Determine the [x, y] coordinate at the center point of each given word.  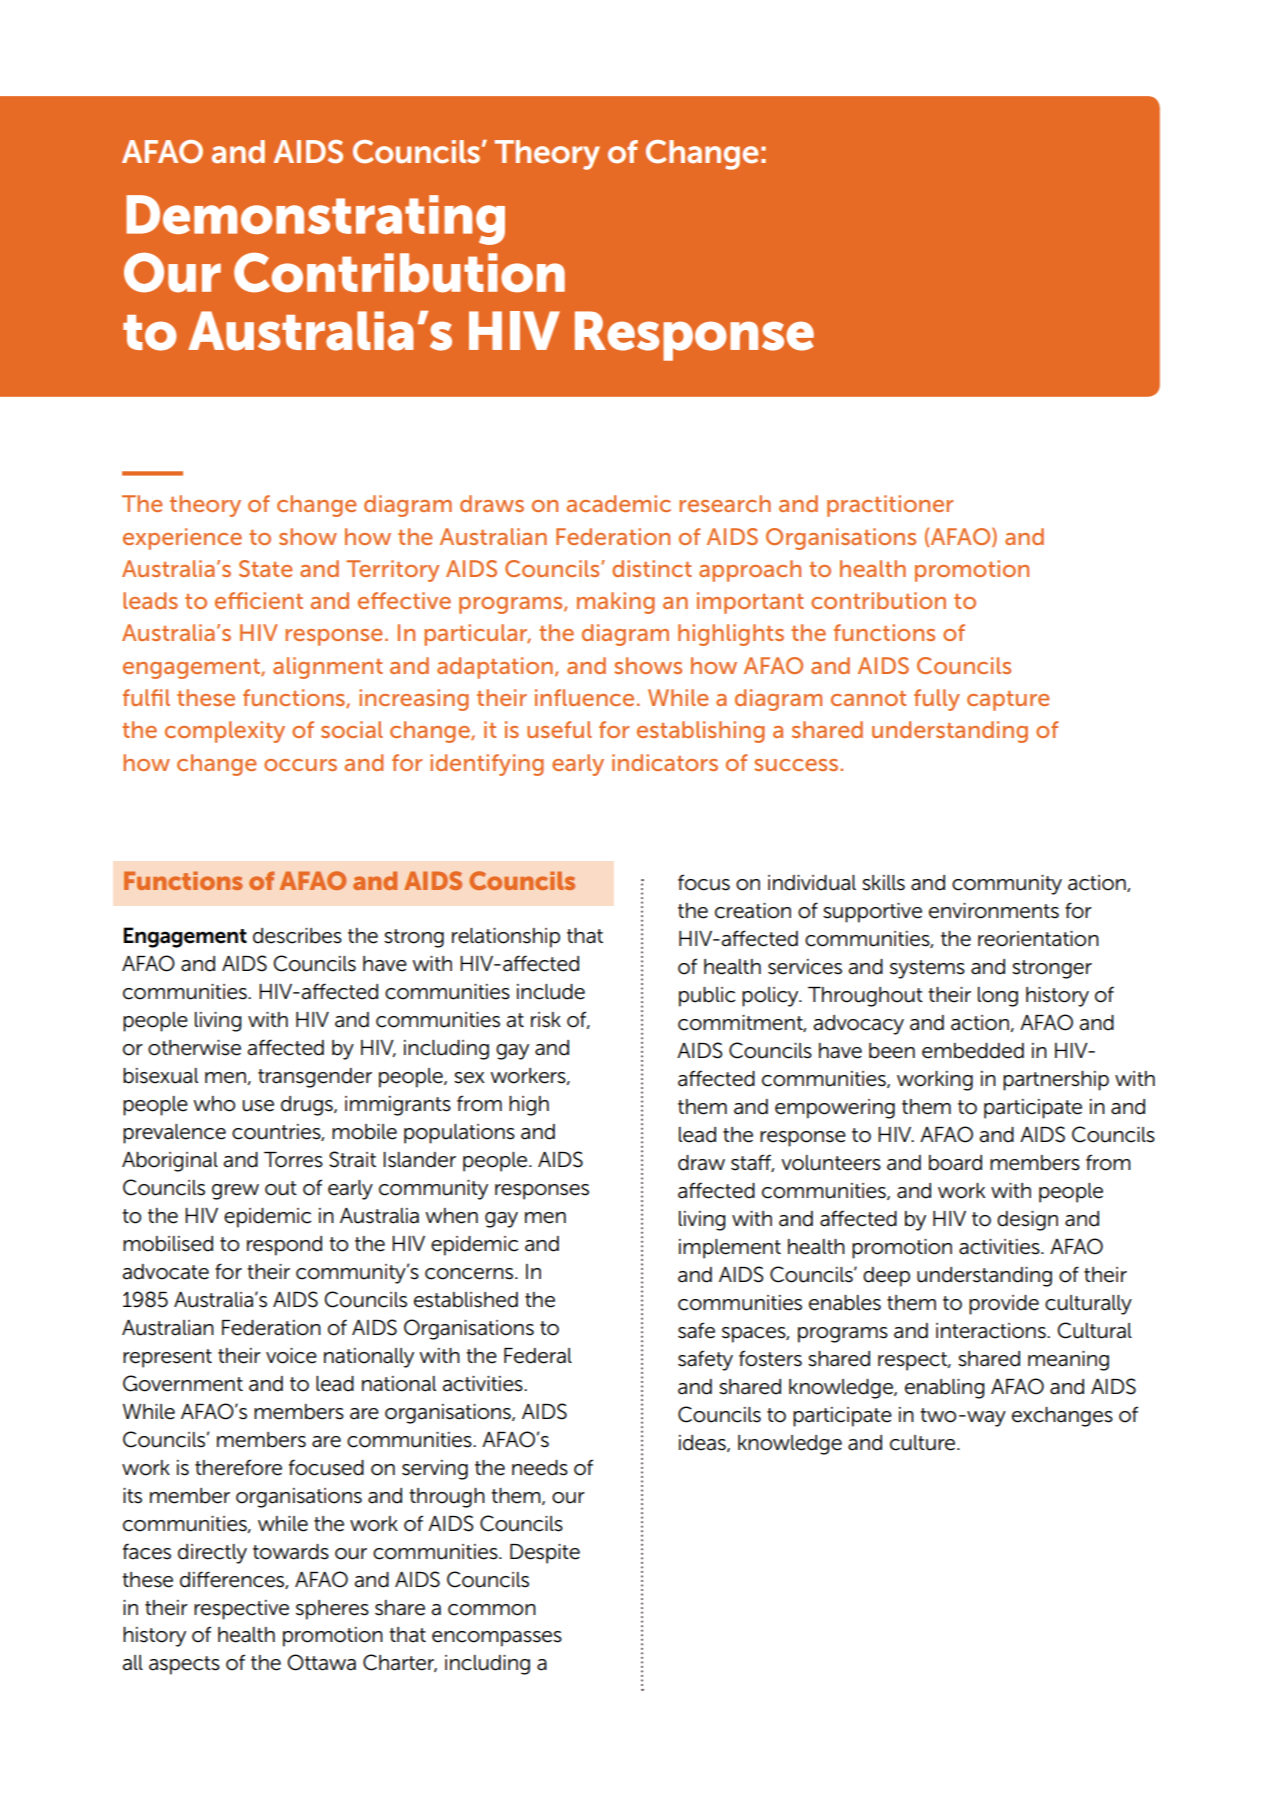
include [551, 992]
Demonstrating [315, 220]
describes [297, 936]
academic [619, 503]
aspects [184, 1665]
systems [927, 969]
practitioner [890, 506]
